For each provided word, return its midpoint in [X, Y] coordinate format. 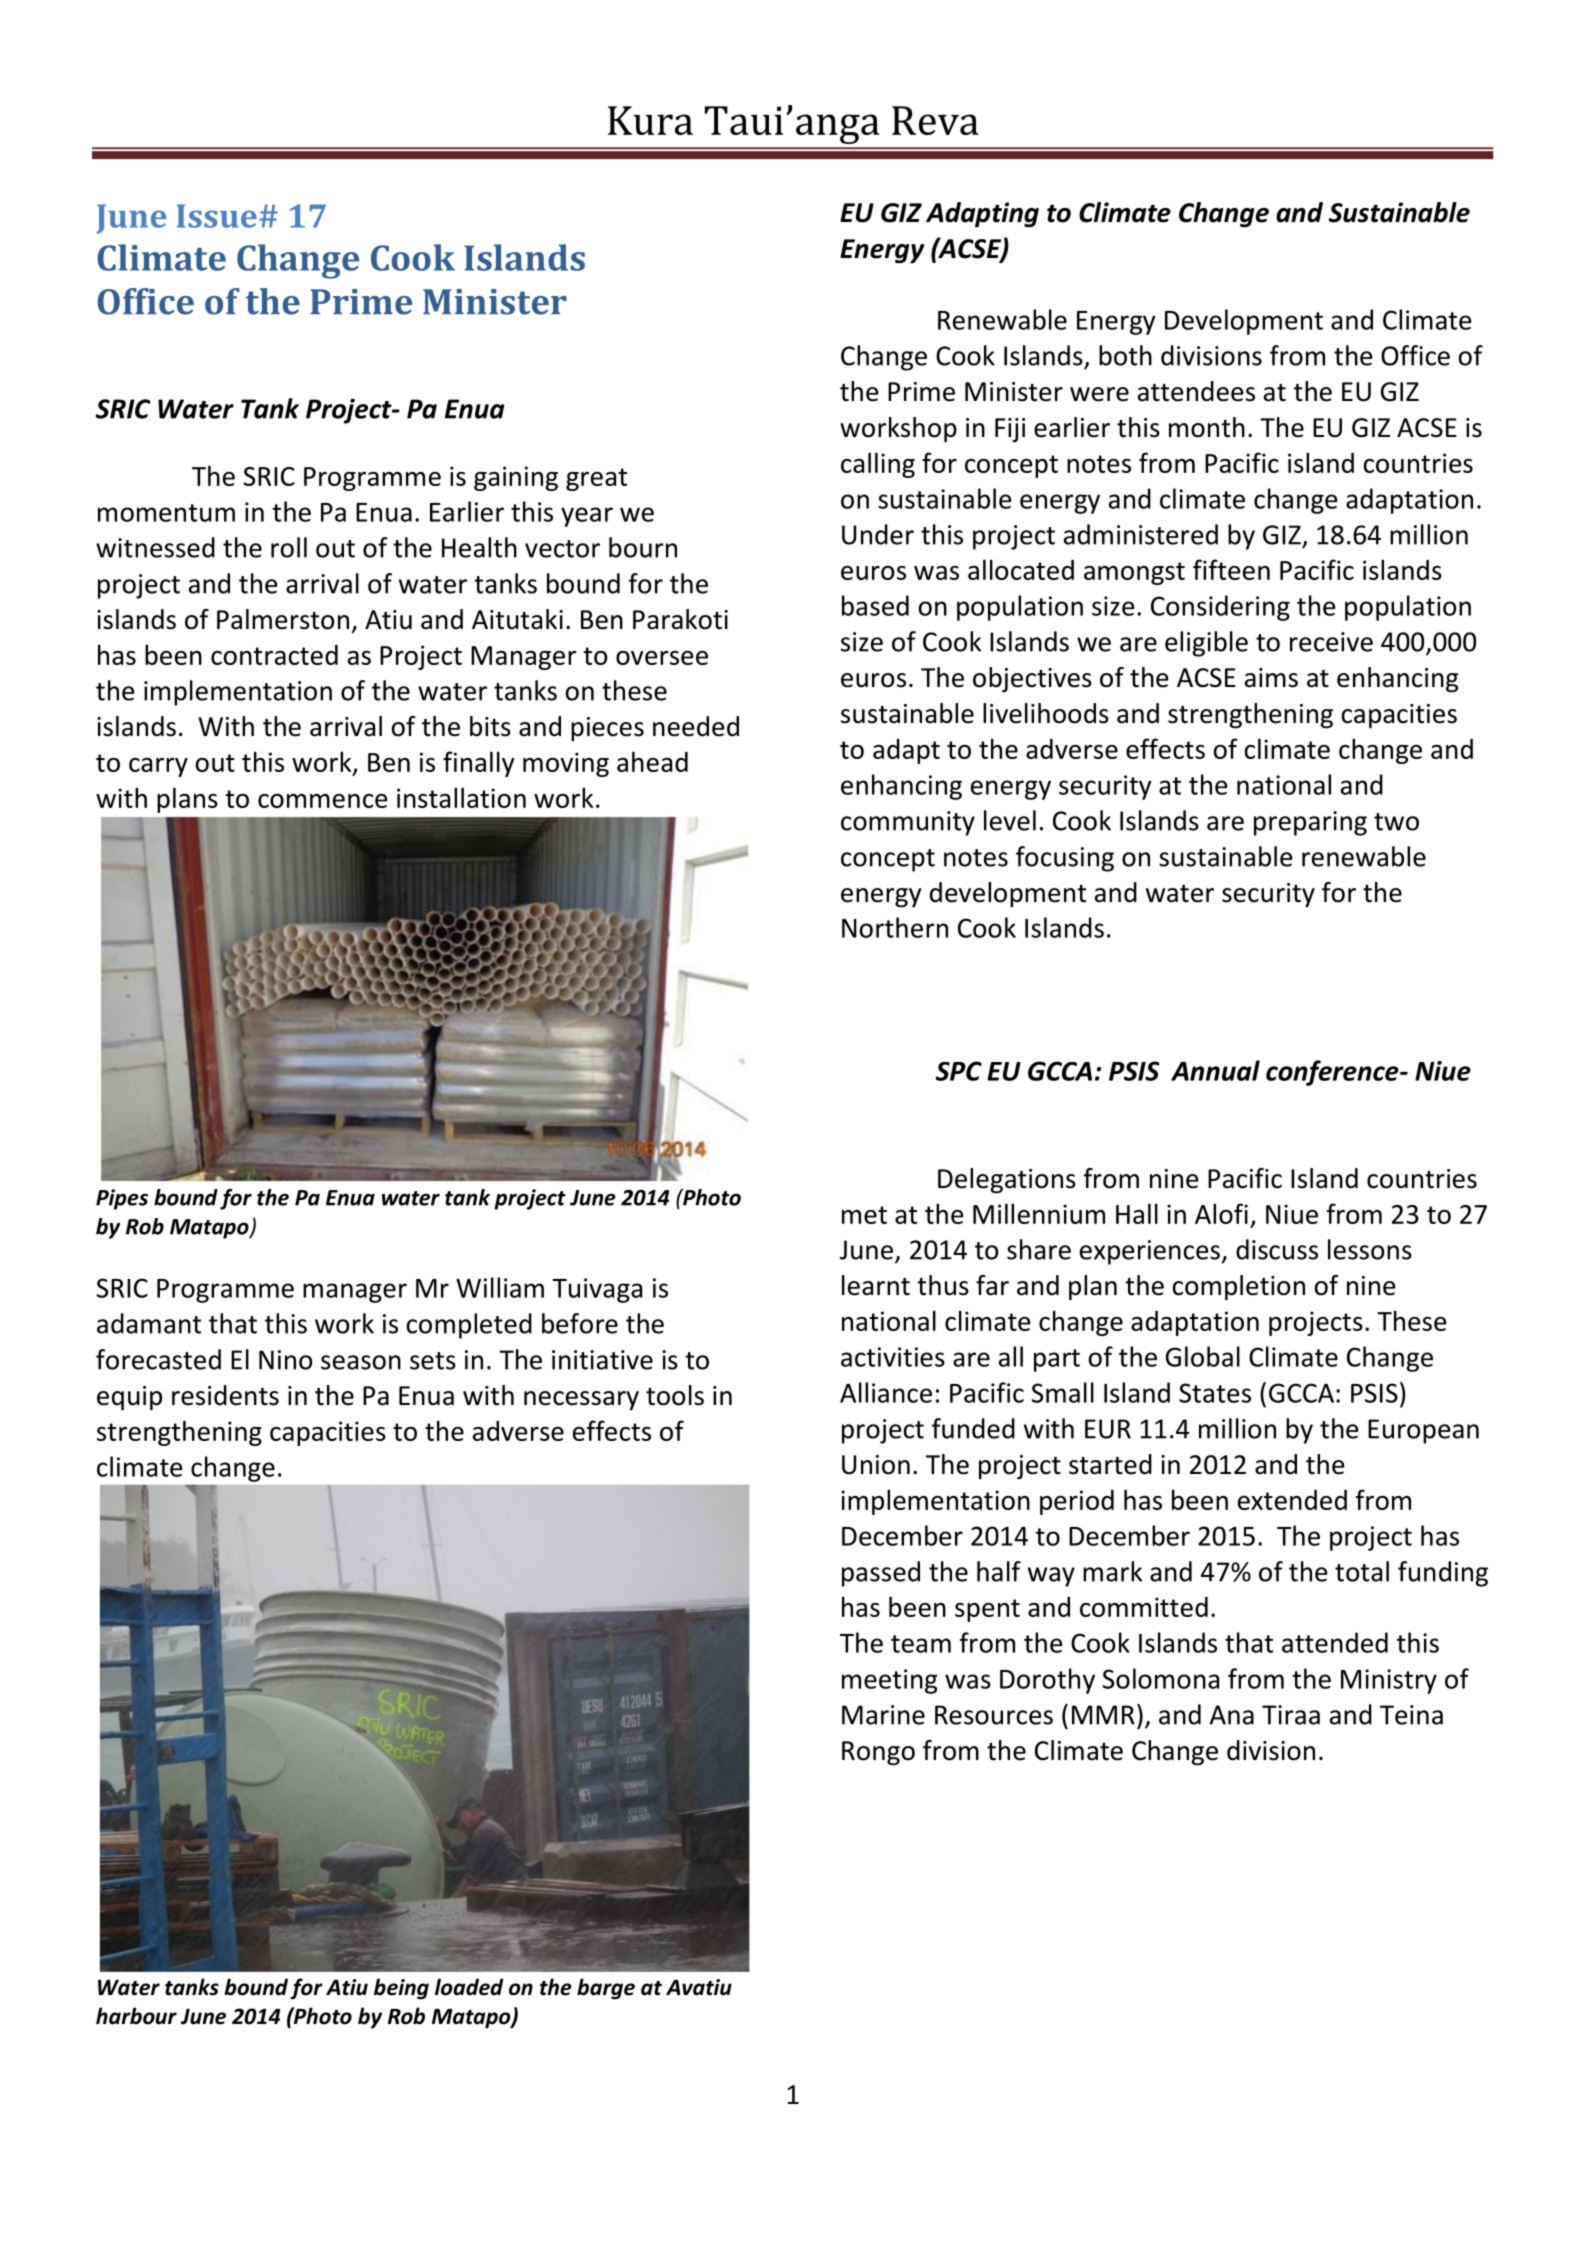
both [1125, 355]
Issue [217, 216]
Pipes [122, 1199]
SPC [958, 1071]
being [401, 1989]
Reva [935, 120]
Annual [1215, 1070]
